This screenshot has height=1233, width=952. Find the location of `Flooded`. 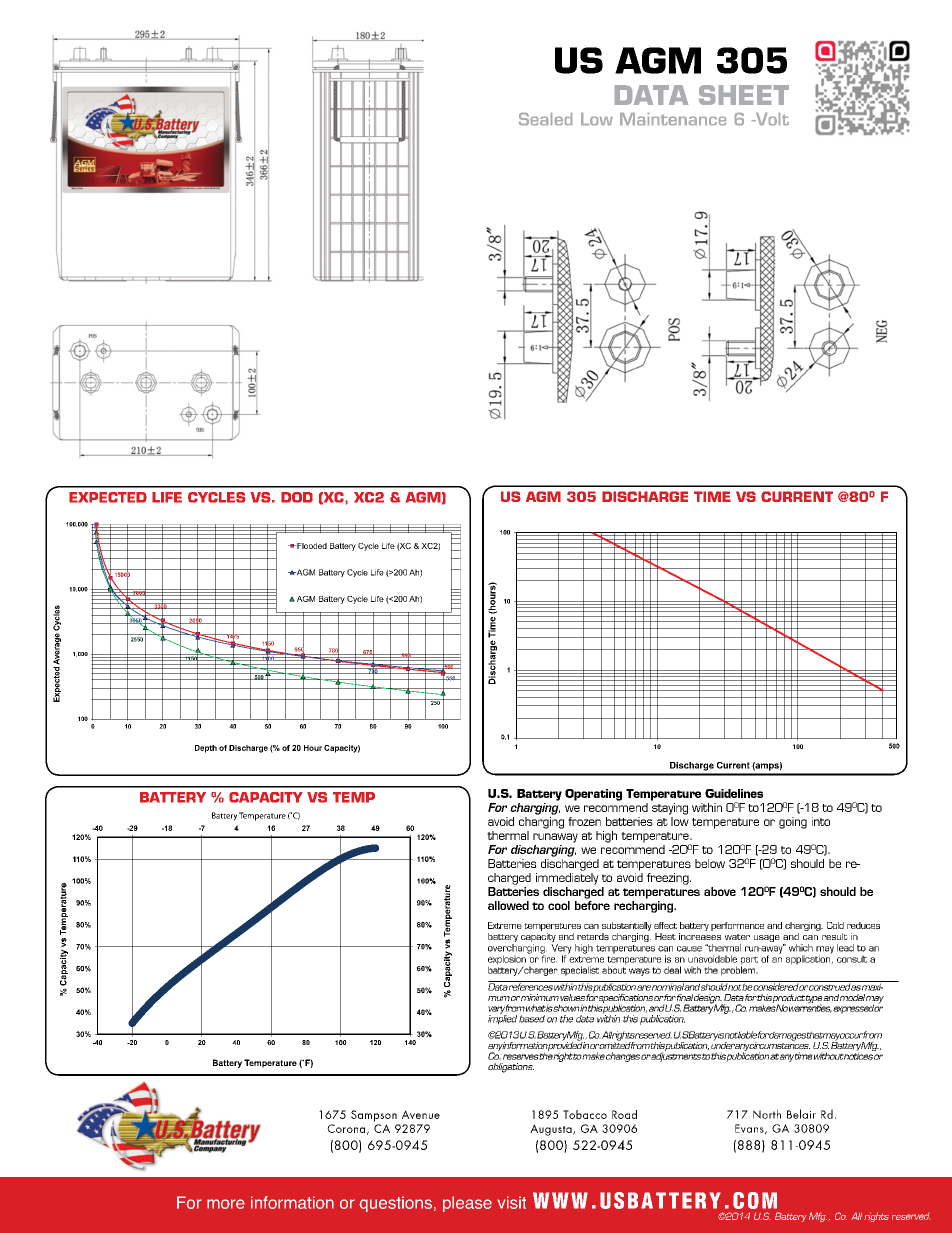

Flooded is located at coordinates (311, 546).
